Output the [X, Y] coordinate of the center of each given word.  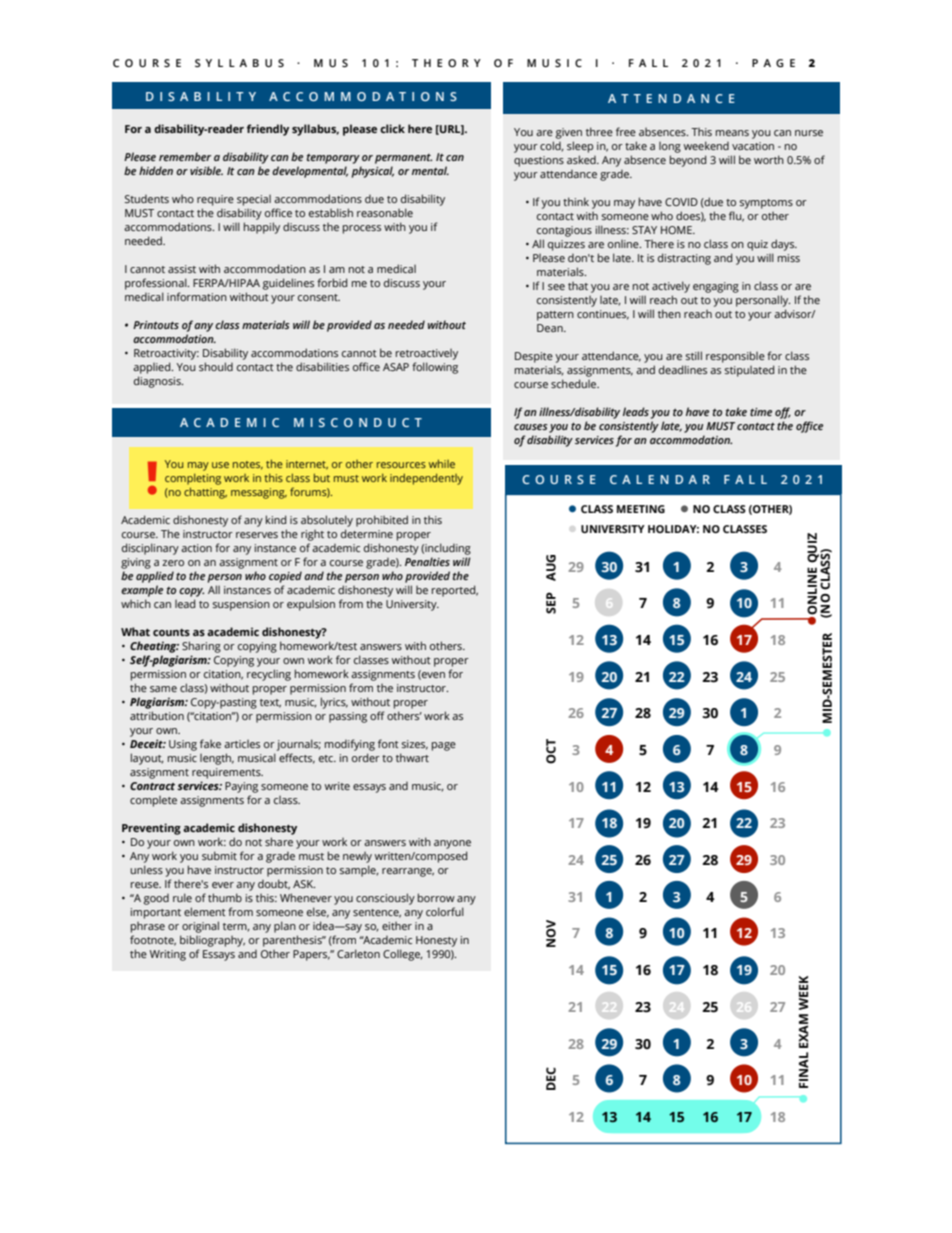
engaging [716, 287]
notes [248, 465]
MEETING [641, 509]
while [442, 463]
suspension [241, 605]
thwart [412, 757]
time [761, 412]
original [200, 927]
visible [206, 170]
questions [539, 161]
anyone [452, 844]
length [217, 759]
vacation [753, 146]
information [197, 296]
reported [455, 591]
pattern [555, 316]
